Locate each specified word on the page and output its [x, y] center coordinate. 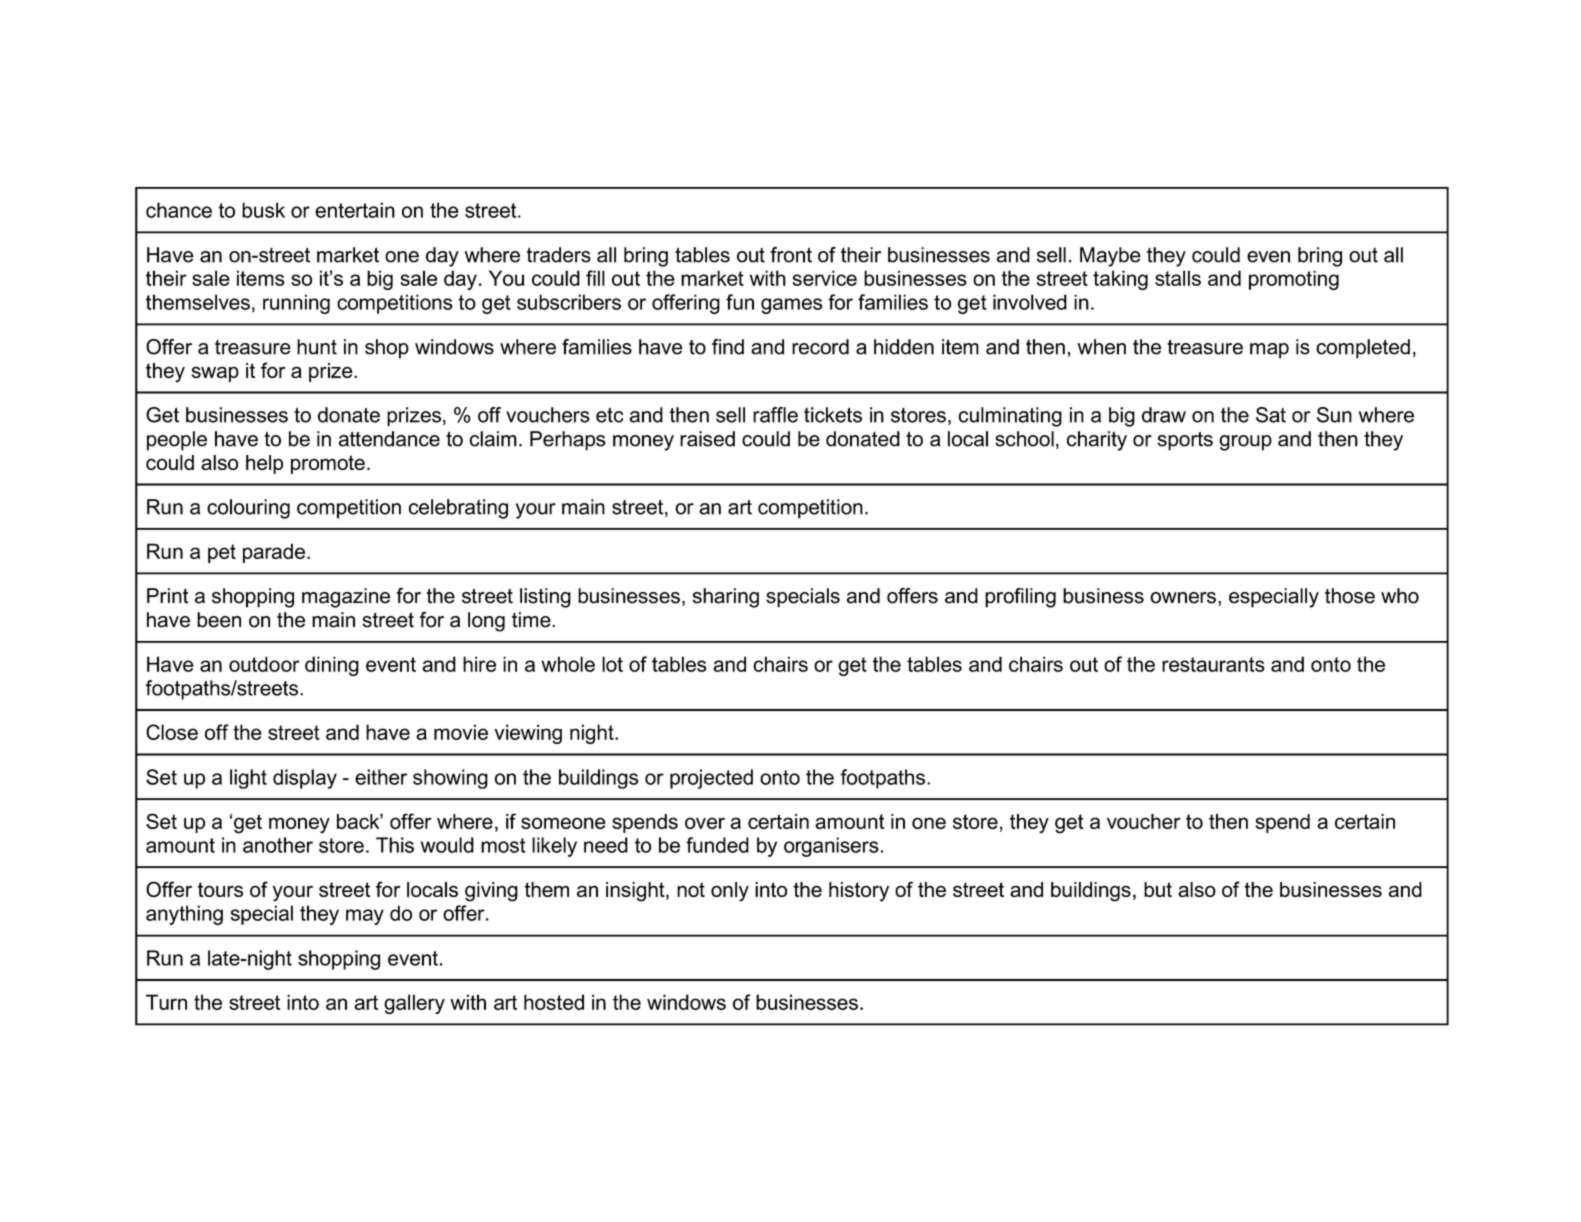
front [791, 255]
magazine [346, 598]
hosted [554, 1002]
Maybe [1110, 257]
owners [1183, 598]
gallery [414, 1004]
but [1158, 889]
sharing [726, 598]
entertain [355, 210]
